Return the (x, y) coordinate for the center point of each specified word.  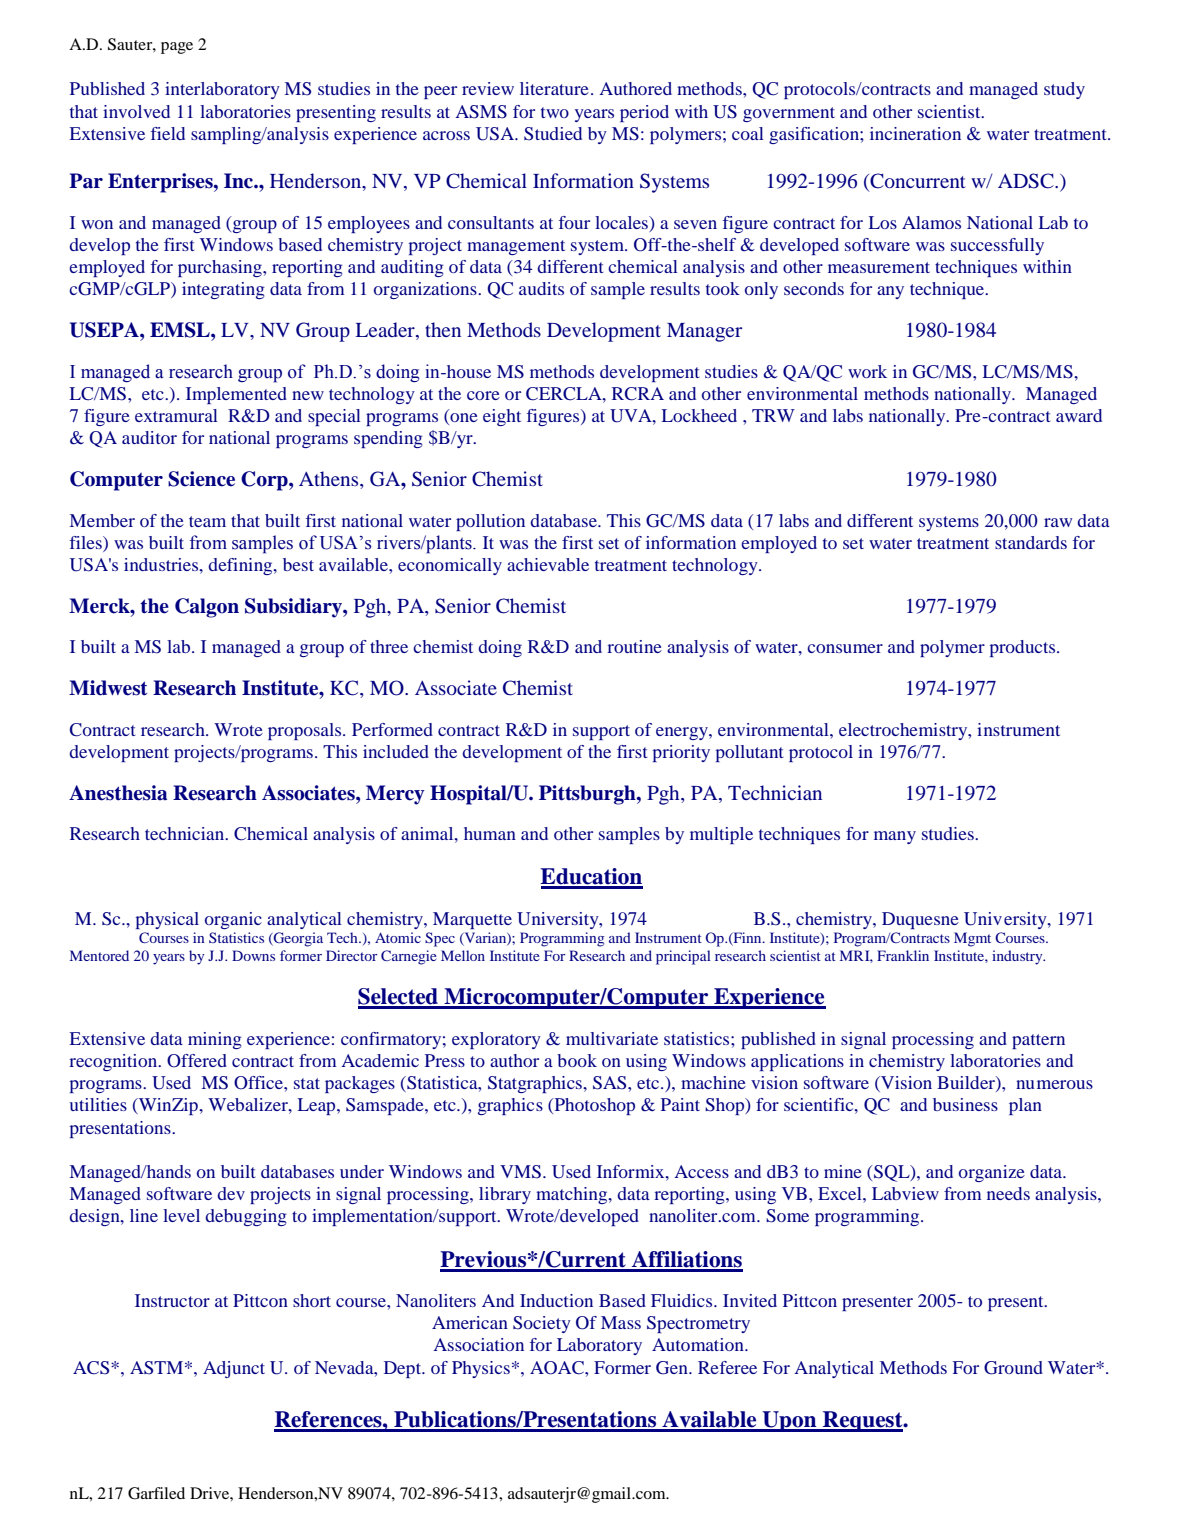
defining (241, 566)
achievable (548, 564)
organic (233, 920)
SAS (611, 1083)
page (177, 48)
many (895, 837)
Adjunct (234, 1369)
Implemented (236, 395)
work (867, 371)
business (965, 1104)
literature (554, 88)
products (1024, 648)
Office (259, 1083)
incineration (915, 133)
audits (541, 288)
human (490, 833)
